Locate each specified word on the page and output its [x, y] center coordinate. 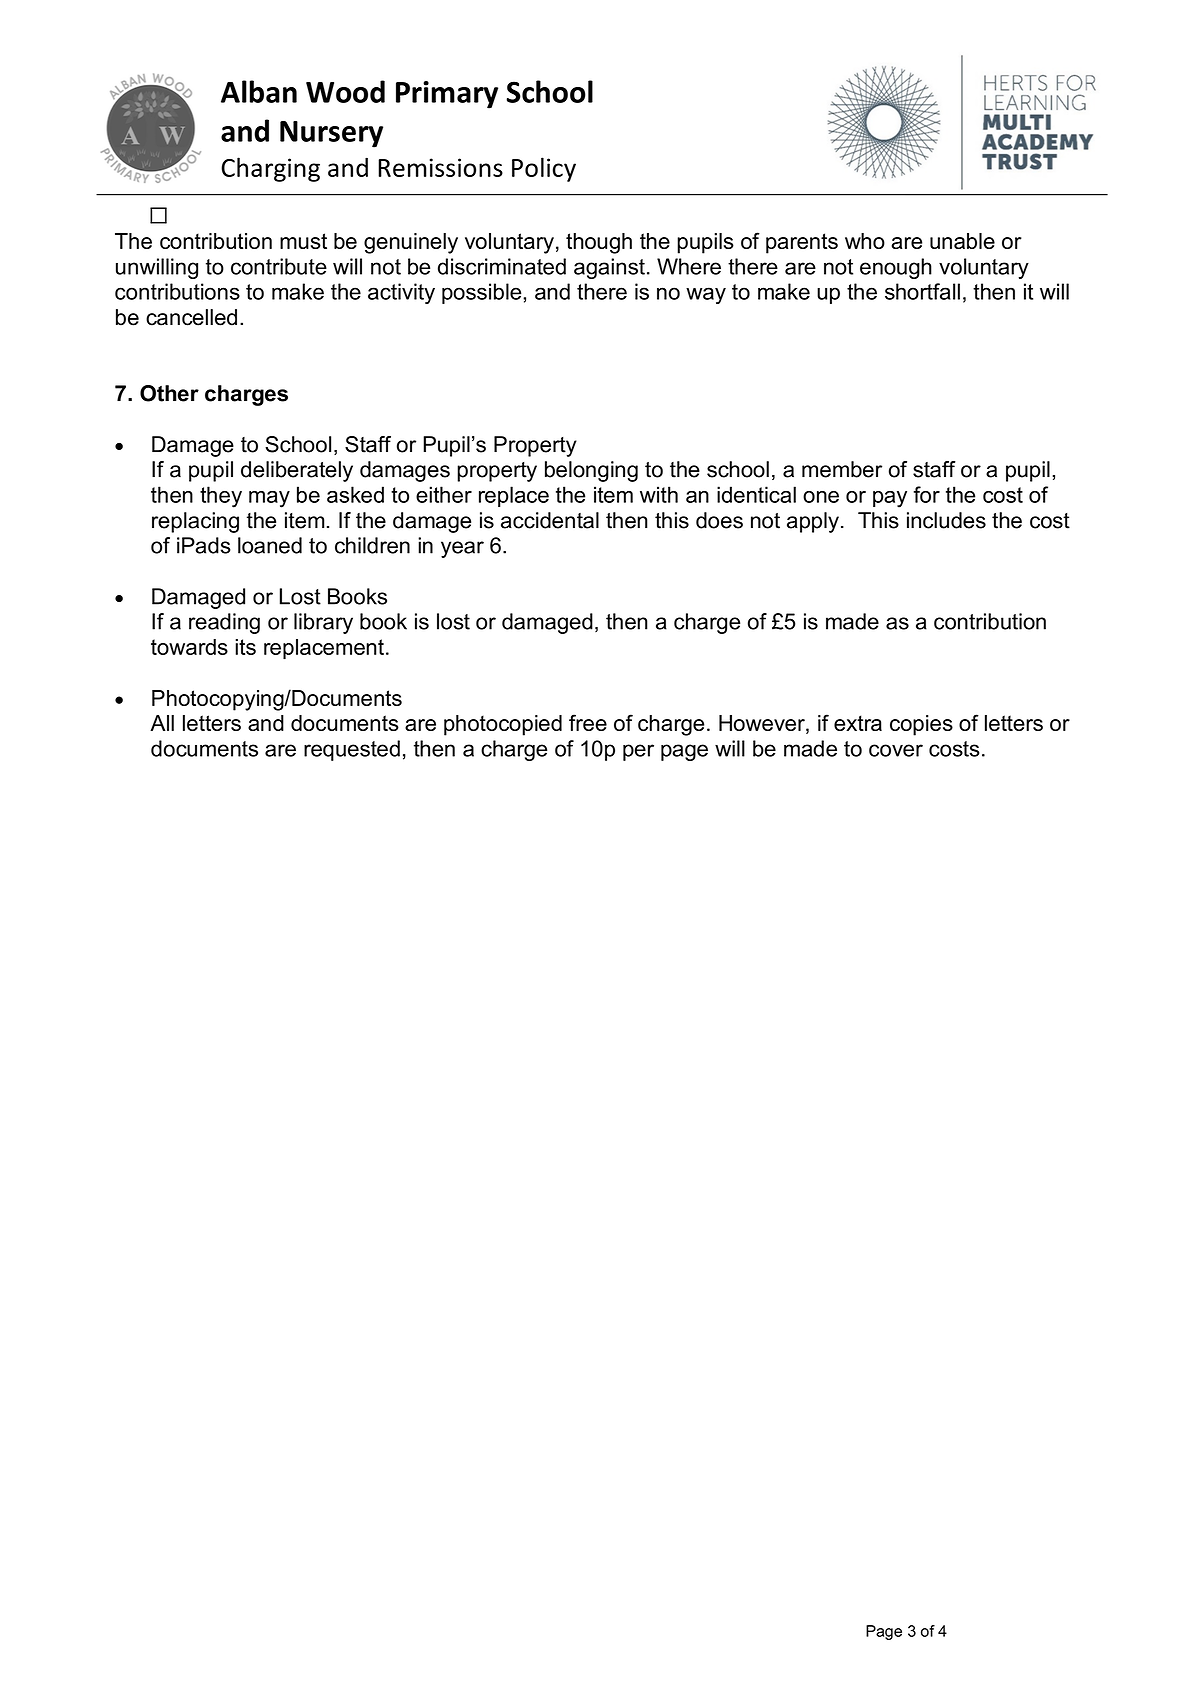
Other [169, 393]
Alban [259, 91]
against [609, 268]
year [462, 549]
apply [813, 522]
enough [896, 268]
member [842, 469]
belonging [591, 471]
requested [352, 750]
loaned [270, 545]
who [865, 241]
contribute [279, 266]
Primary [447, 95]
